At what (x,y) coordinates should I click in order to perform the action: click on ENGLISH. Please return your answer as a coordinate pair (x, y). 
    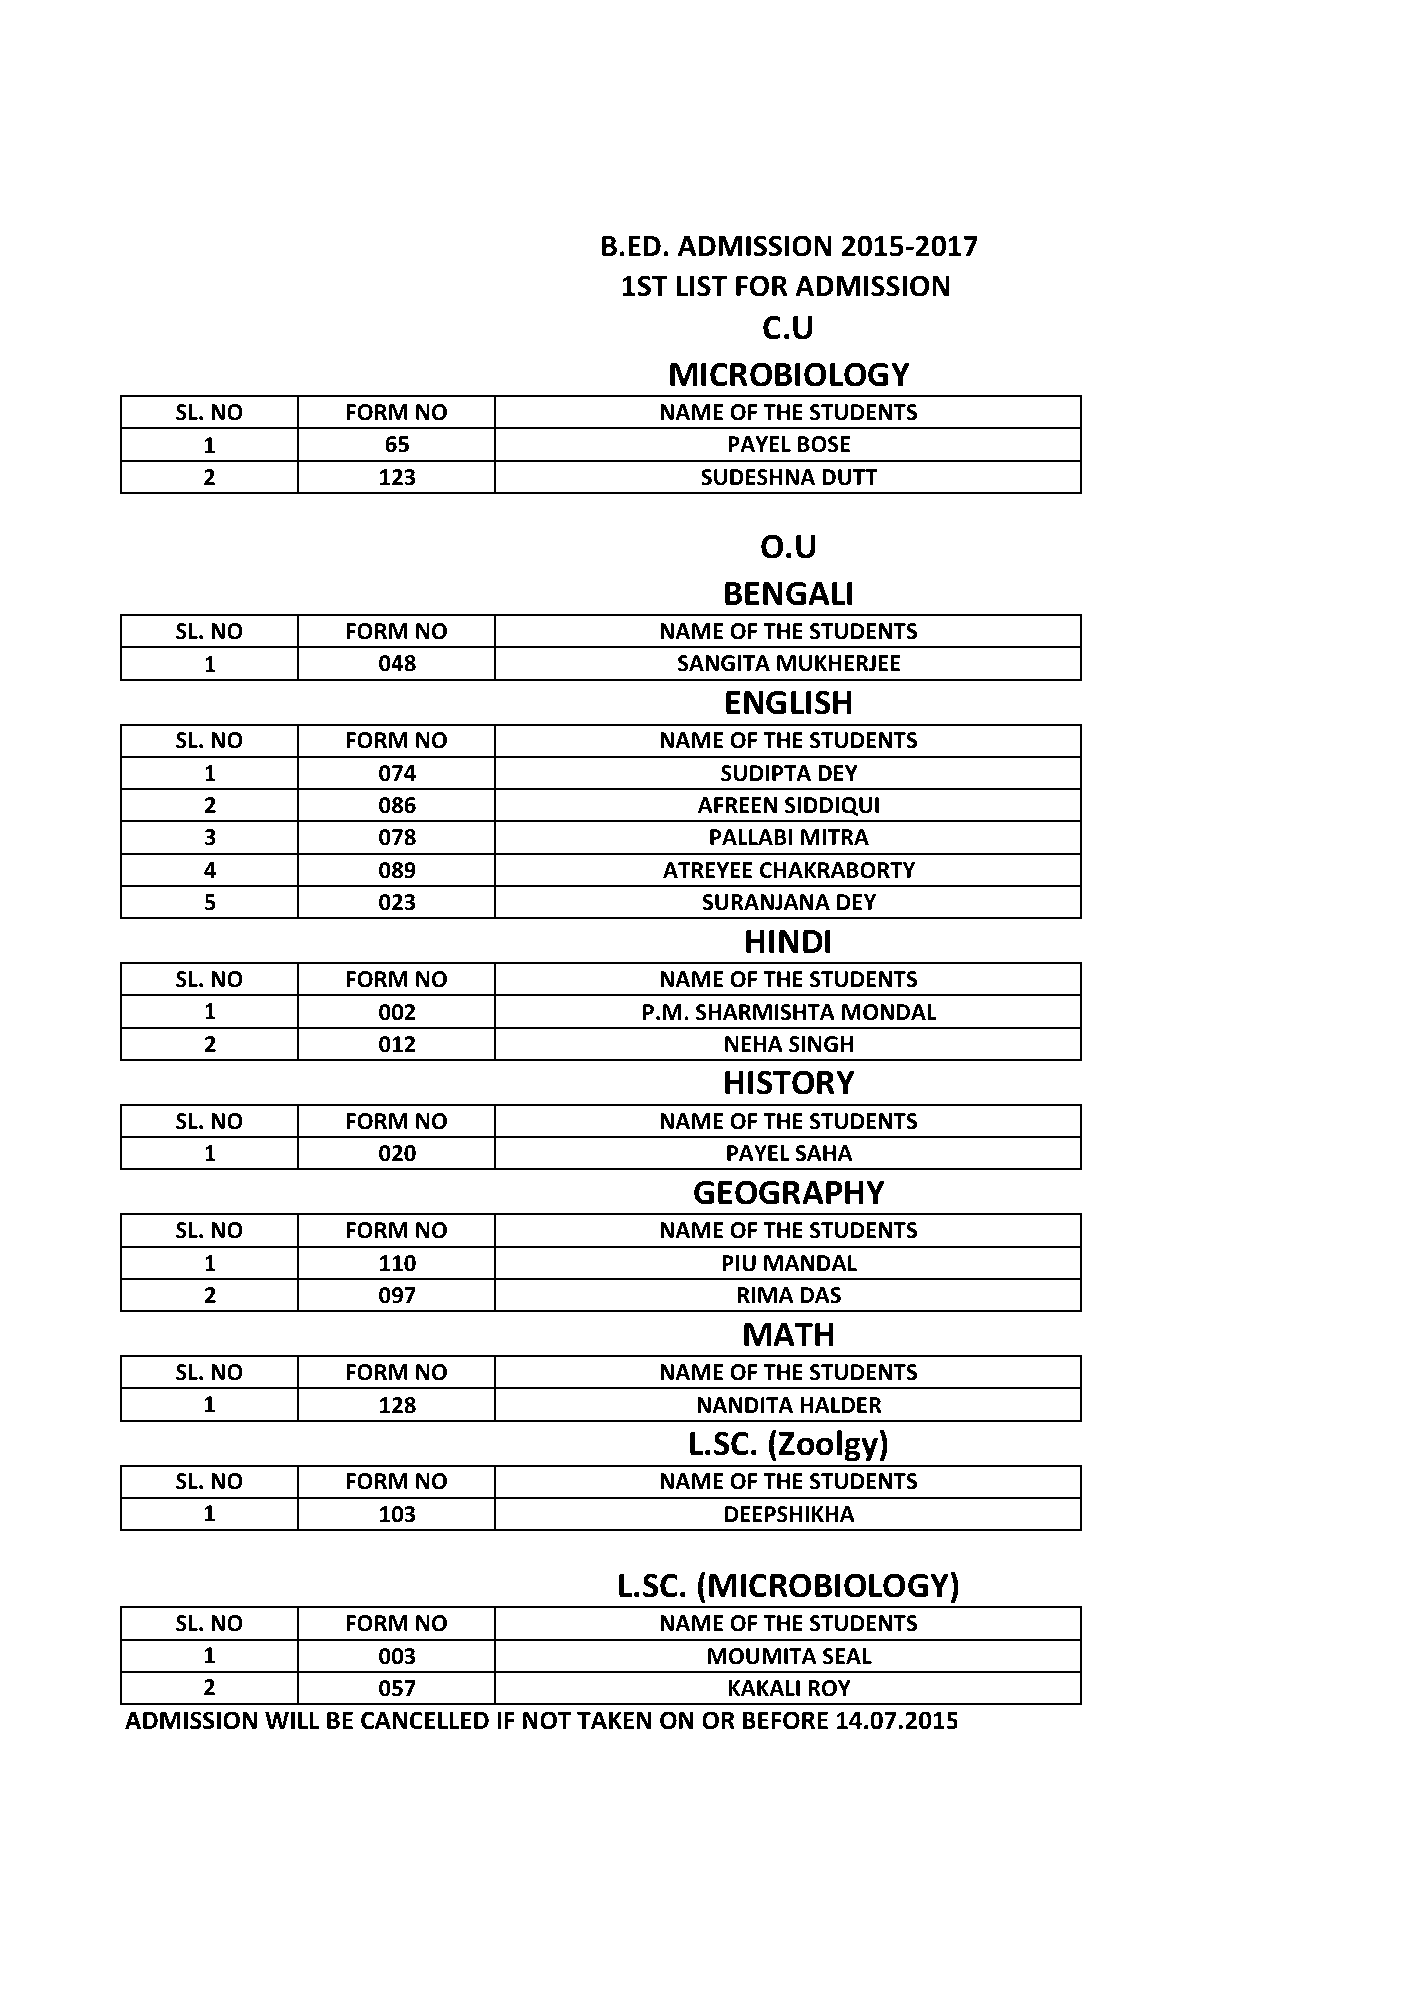
    Looking at the image, I should click on (789, 702).
